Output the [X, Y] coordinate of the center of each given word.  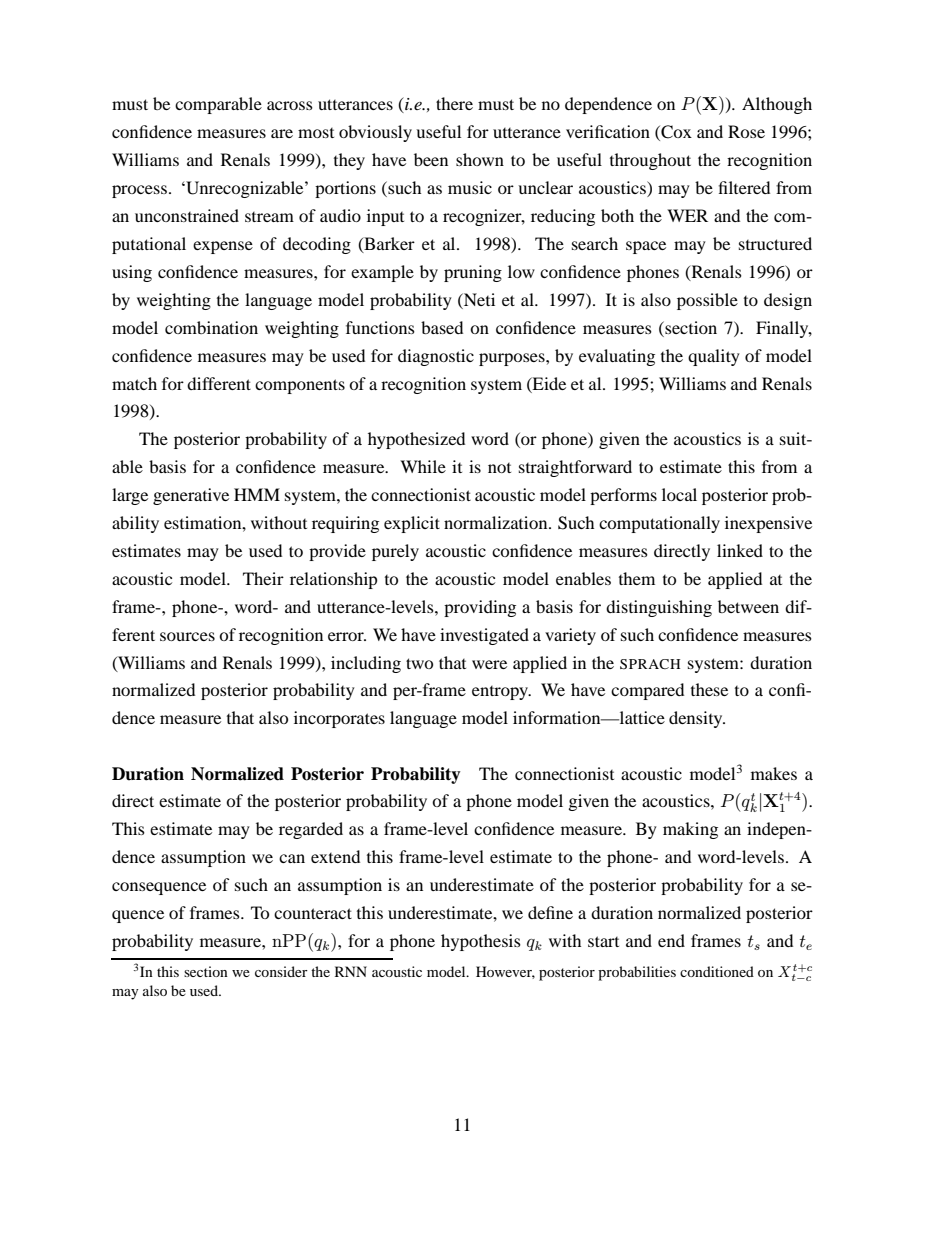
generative [191, 496]
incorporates [339, 719]
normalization [497, 522]
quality [714, 357]
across [290, 105]
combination [211, 327]
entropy [501, 693]
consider [281, 971]
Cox [675, 133]
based [442, 327]
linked [740, 550]
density [697, 719]
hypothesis [481, 942]
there [454, 103]
